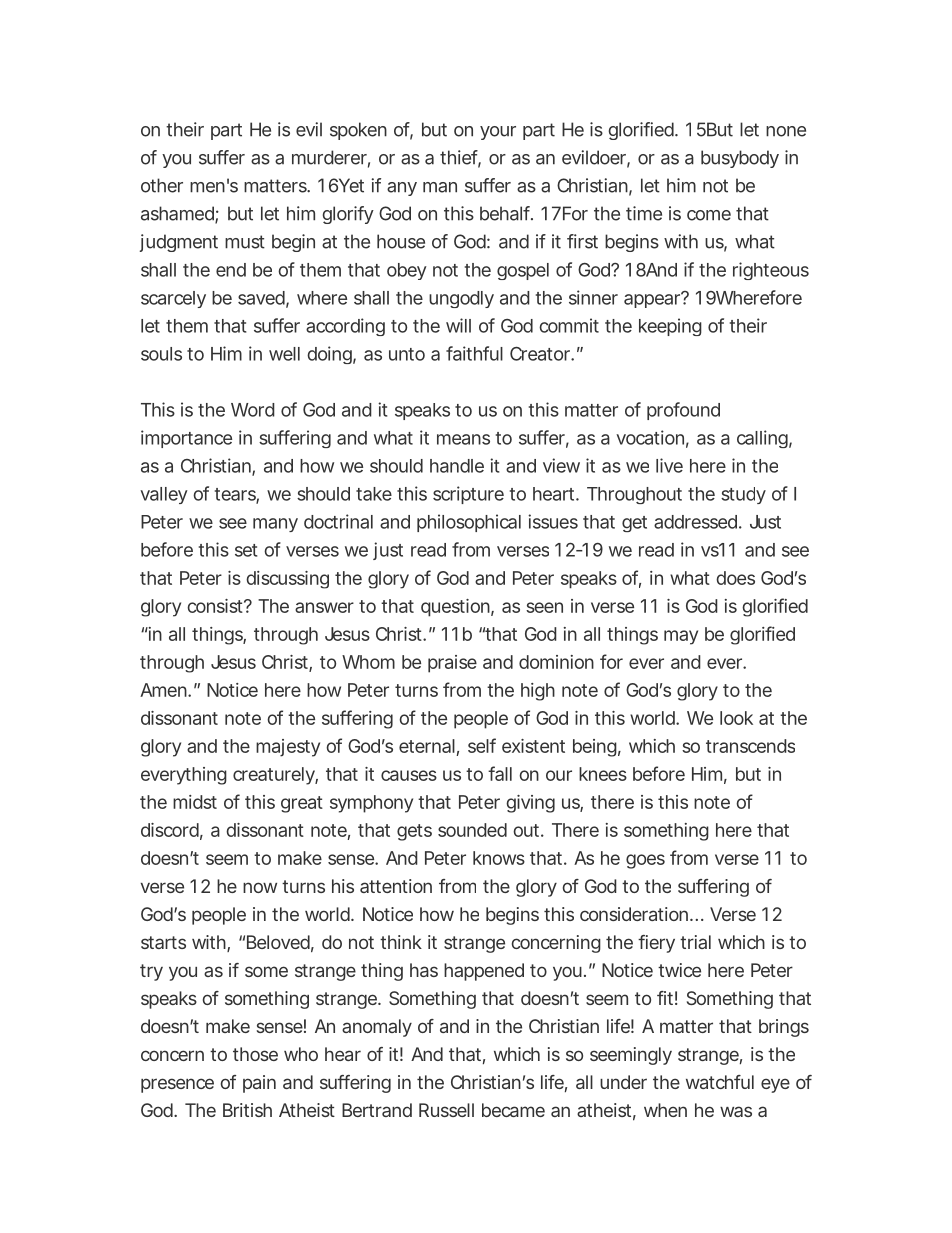  What do you see at coordinates (681, 637) in the image?
I see `may` at bounding box center [681, 637].
